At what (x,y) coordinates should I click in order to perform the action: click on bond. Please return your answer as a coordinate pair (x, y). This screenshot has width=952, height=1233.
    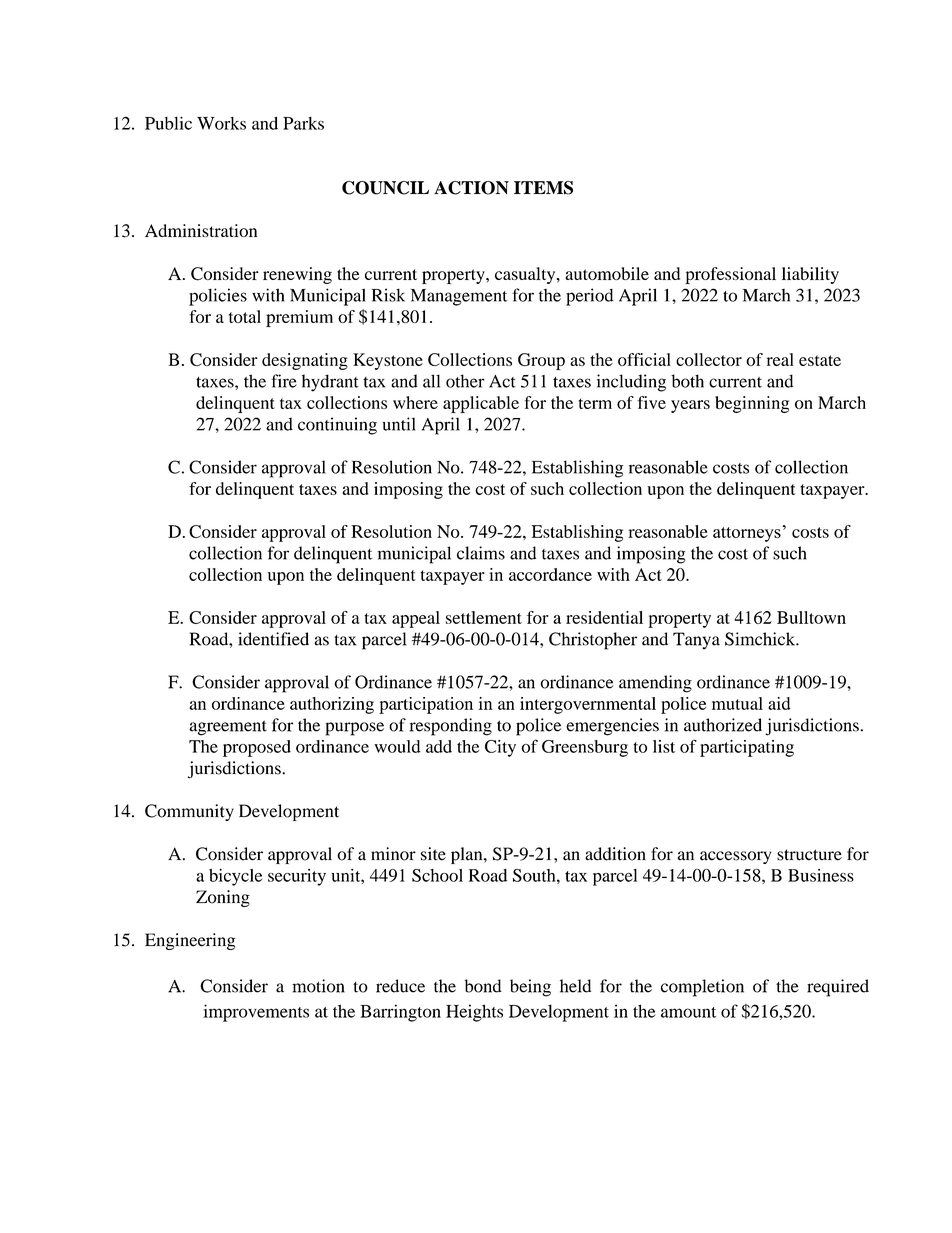
    Looking at the image, I should click on (483, 986).
